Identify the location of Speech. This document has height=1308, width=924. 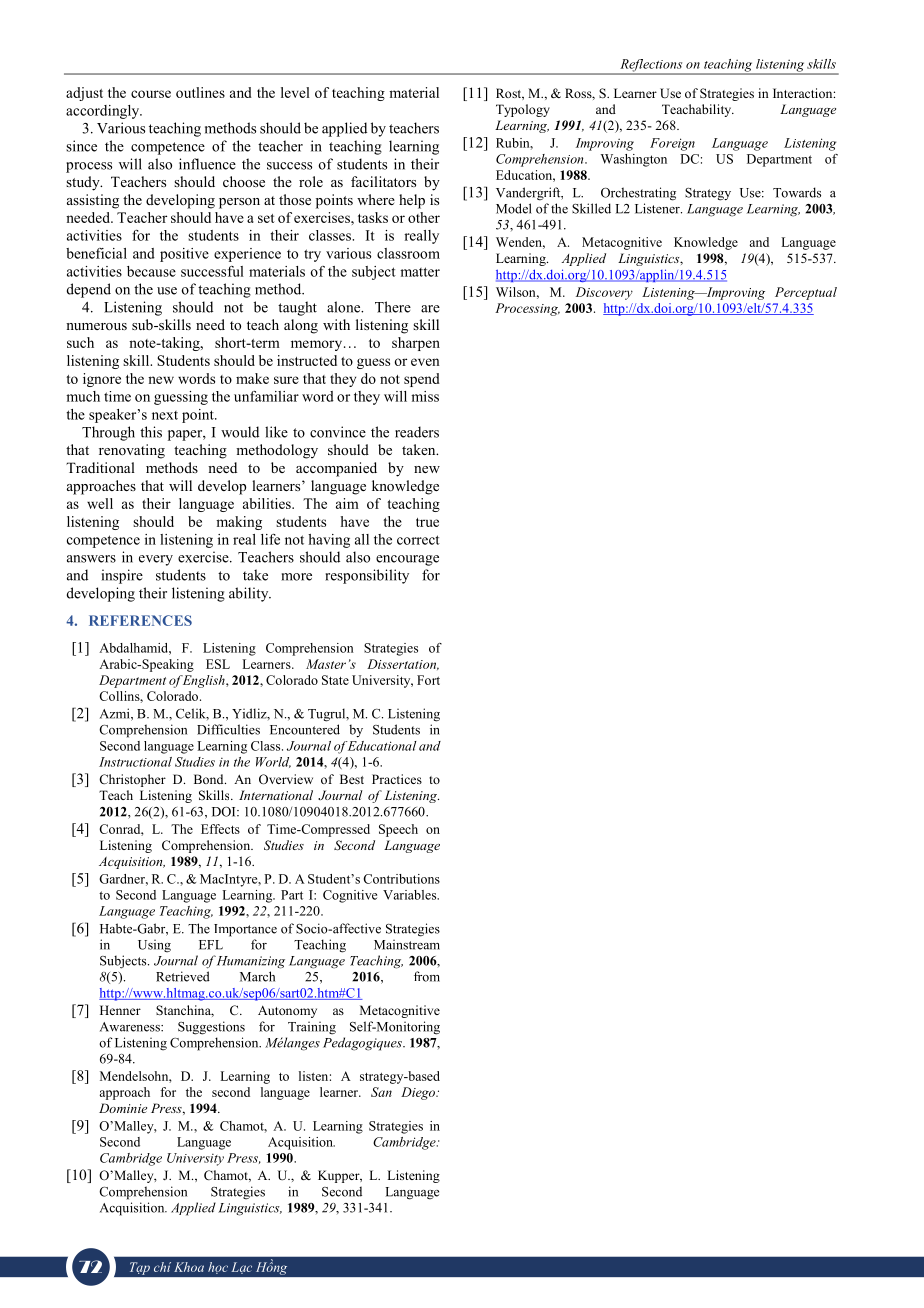
(398, 830).
